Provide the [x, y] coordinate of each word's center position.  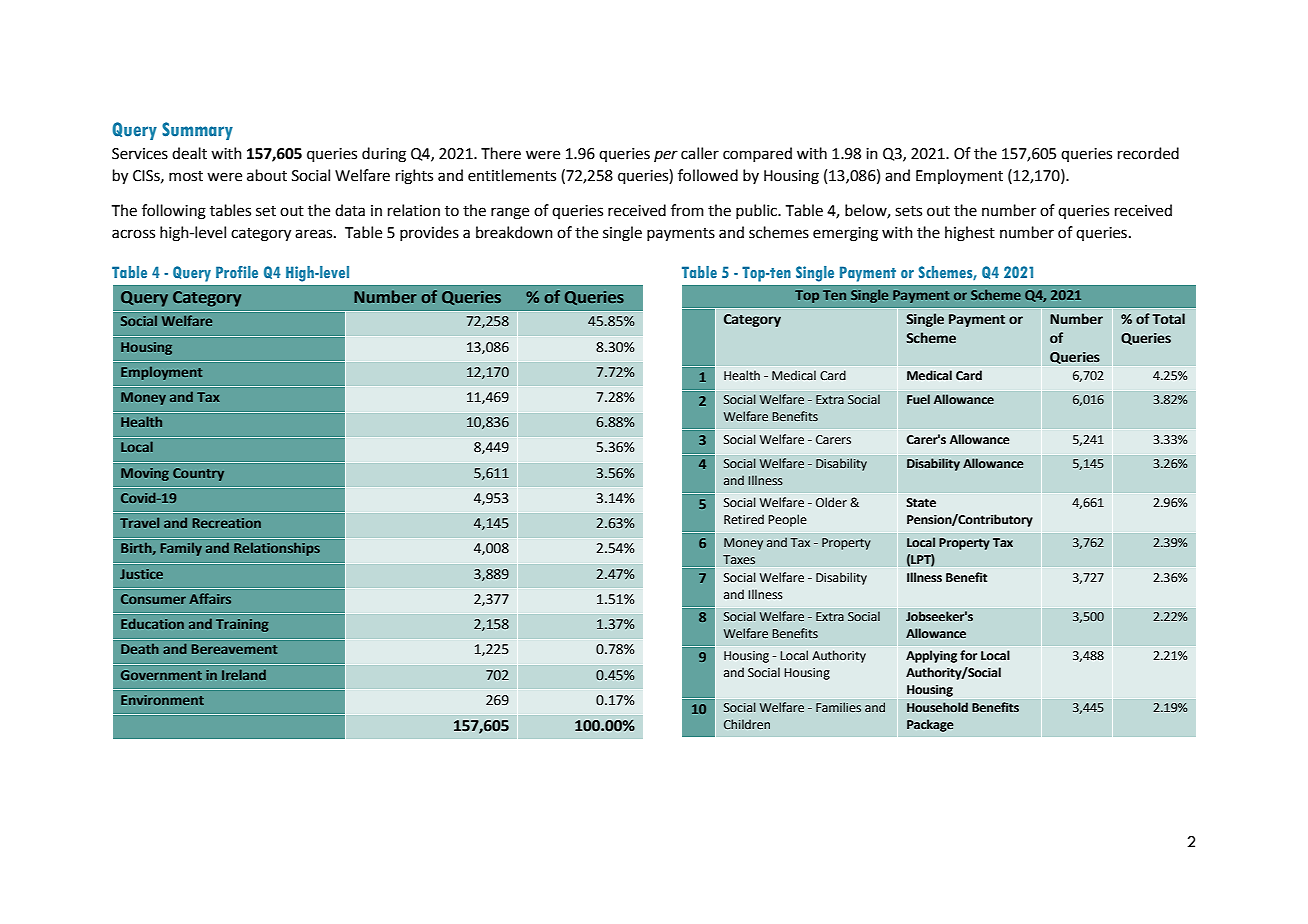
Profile [237, 272]
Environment [162, 700]
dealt [189, 153]
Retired [744, 519]
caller [700, 153]
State [921, 503]
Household [937, 707]
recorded [1148, 153]
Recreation [227, 523]
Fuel [918, 399]
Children [747, 724]
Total [1168, 319]
